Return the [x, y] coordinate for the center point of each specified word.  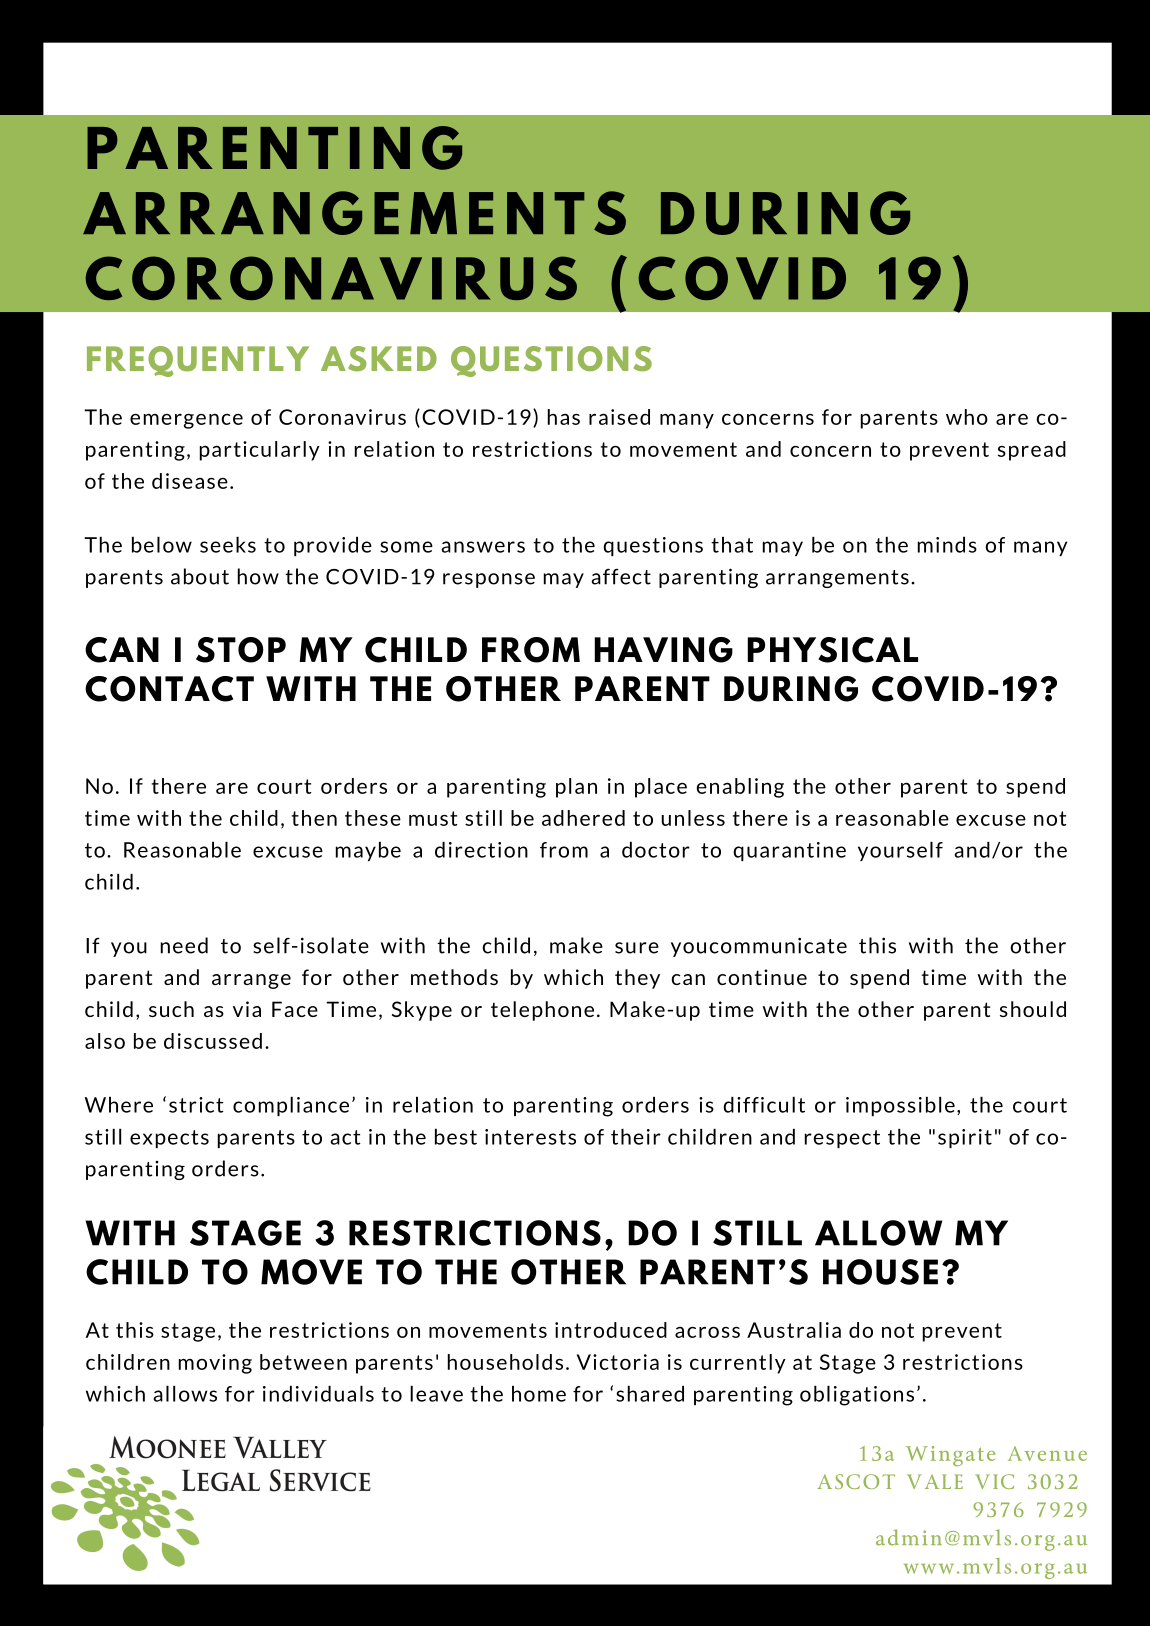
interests [530, 1137]
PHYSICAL [832, 650]
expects [169, 1139]
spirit [965, 1138]
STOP [241, 650]
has [564, 417]
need [184, 945]
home [539, 1394]
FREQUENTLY [198, 361]
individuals [318, 1394]
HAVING [663, 650]
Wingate [950, 1456]
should [1033, 1009]
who [967, 417]
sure [637, 948]
